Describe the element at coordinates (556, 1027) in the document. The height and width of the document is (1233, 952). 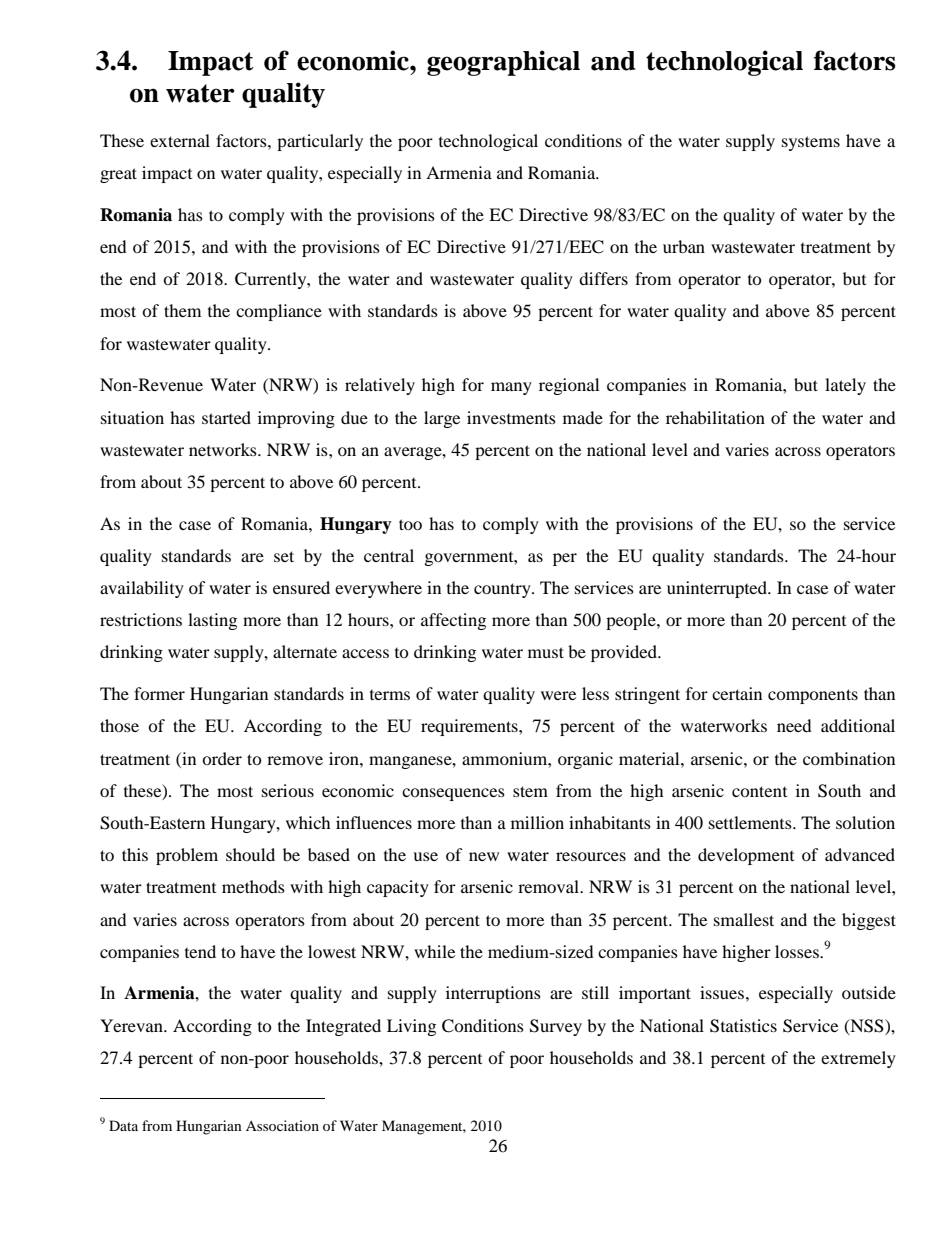
I see `Survey` at that location.
